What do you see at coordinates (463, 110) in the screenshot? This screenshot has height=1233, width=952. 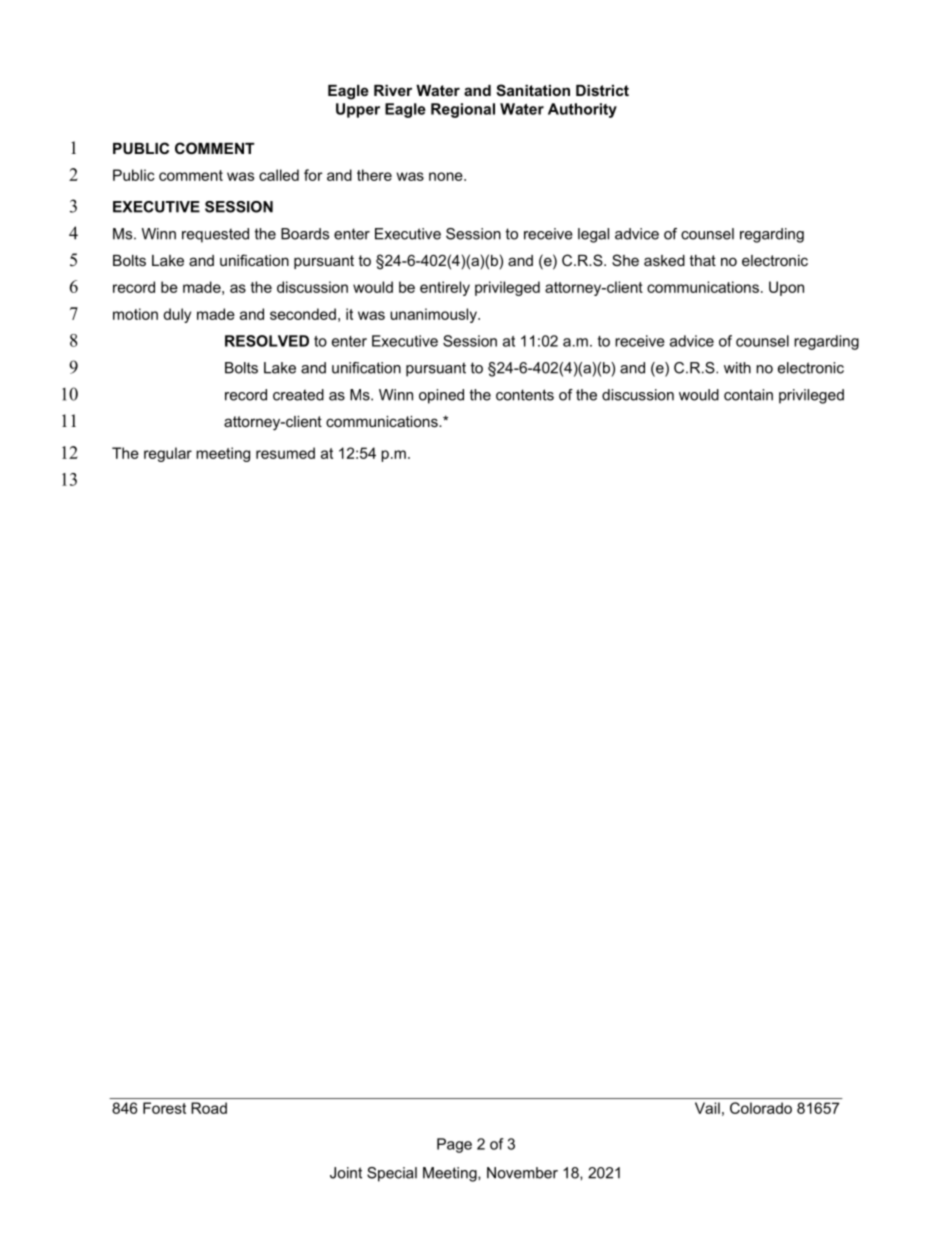 I see `Regional` at bounding box center [463, 110].
